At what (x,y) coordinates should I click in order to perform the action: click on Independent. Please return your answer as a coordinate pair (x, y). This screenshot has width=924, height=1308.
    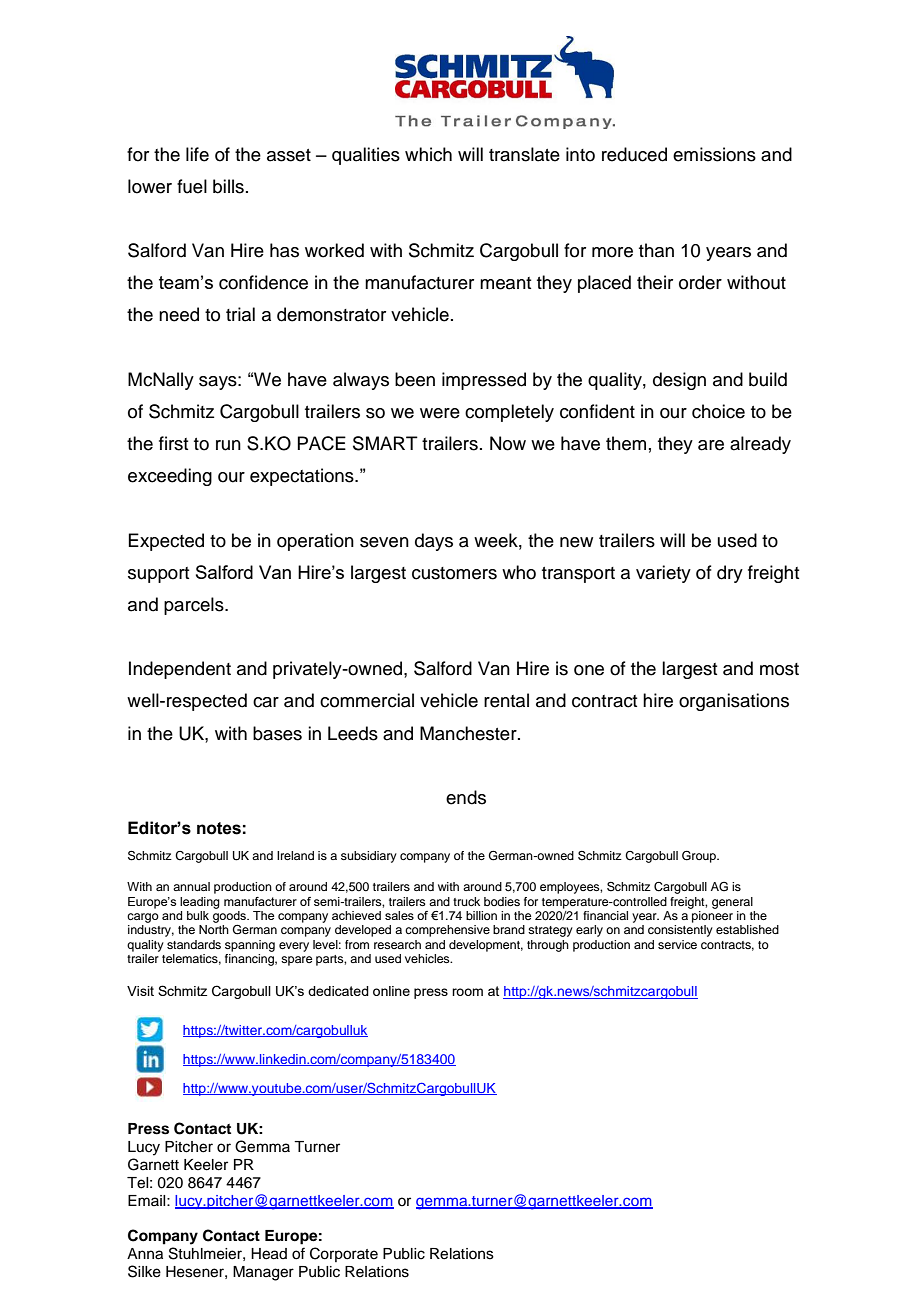
    Looking at the image, I should click on (180, 670).
